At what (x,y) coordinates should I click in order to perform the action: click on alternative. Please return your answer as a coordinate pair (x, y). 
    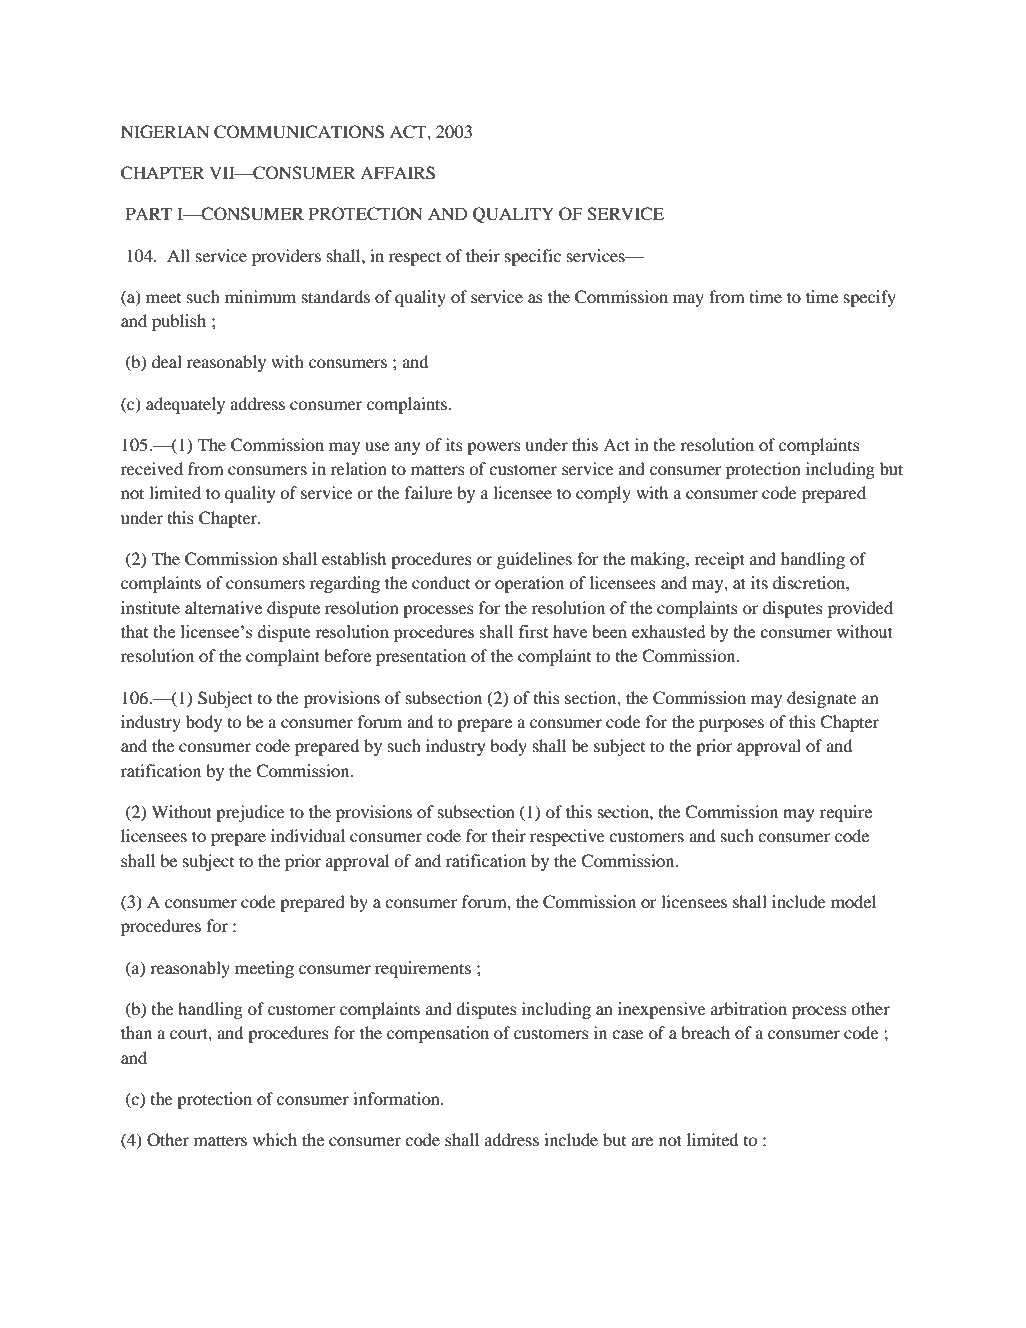
    Looking at the image, I should click on (223, 607).
